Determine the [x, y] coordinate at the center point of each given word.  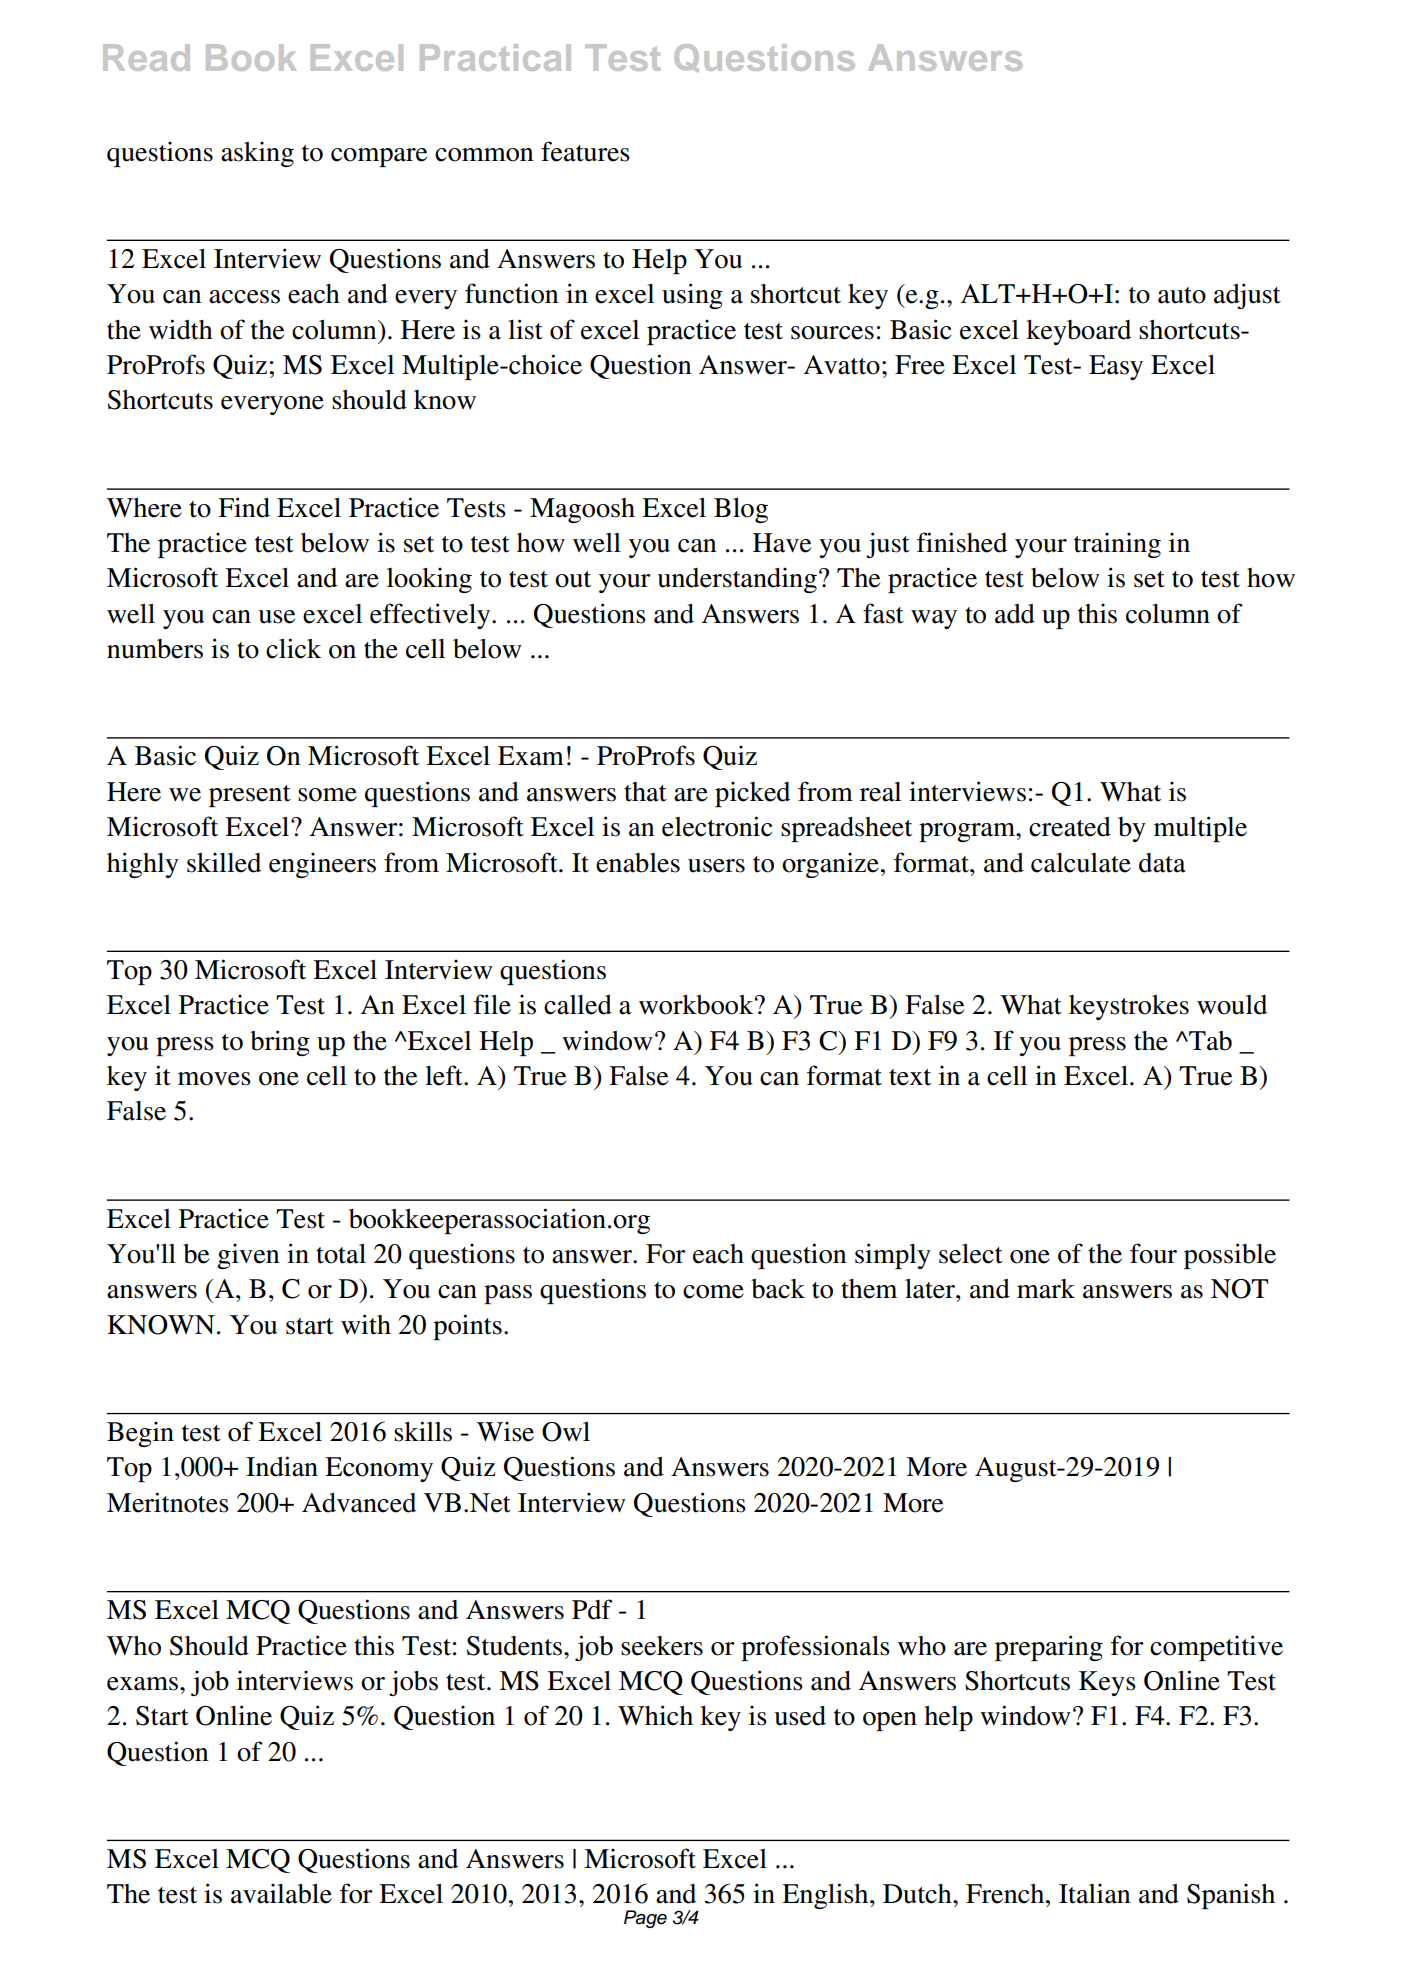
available [281, 1893]
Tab [1209, 1041]
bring [280, 1043]
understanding [737, 580]
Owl [566, 1432]
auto [1182, 295]
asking [257, 154]
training [1117, 545]
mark [1046, 1289]
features [585, 151]
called [578, 1005]
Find [244, 507]
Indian [282, 1466]
